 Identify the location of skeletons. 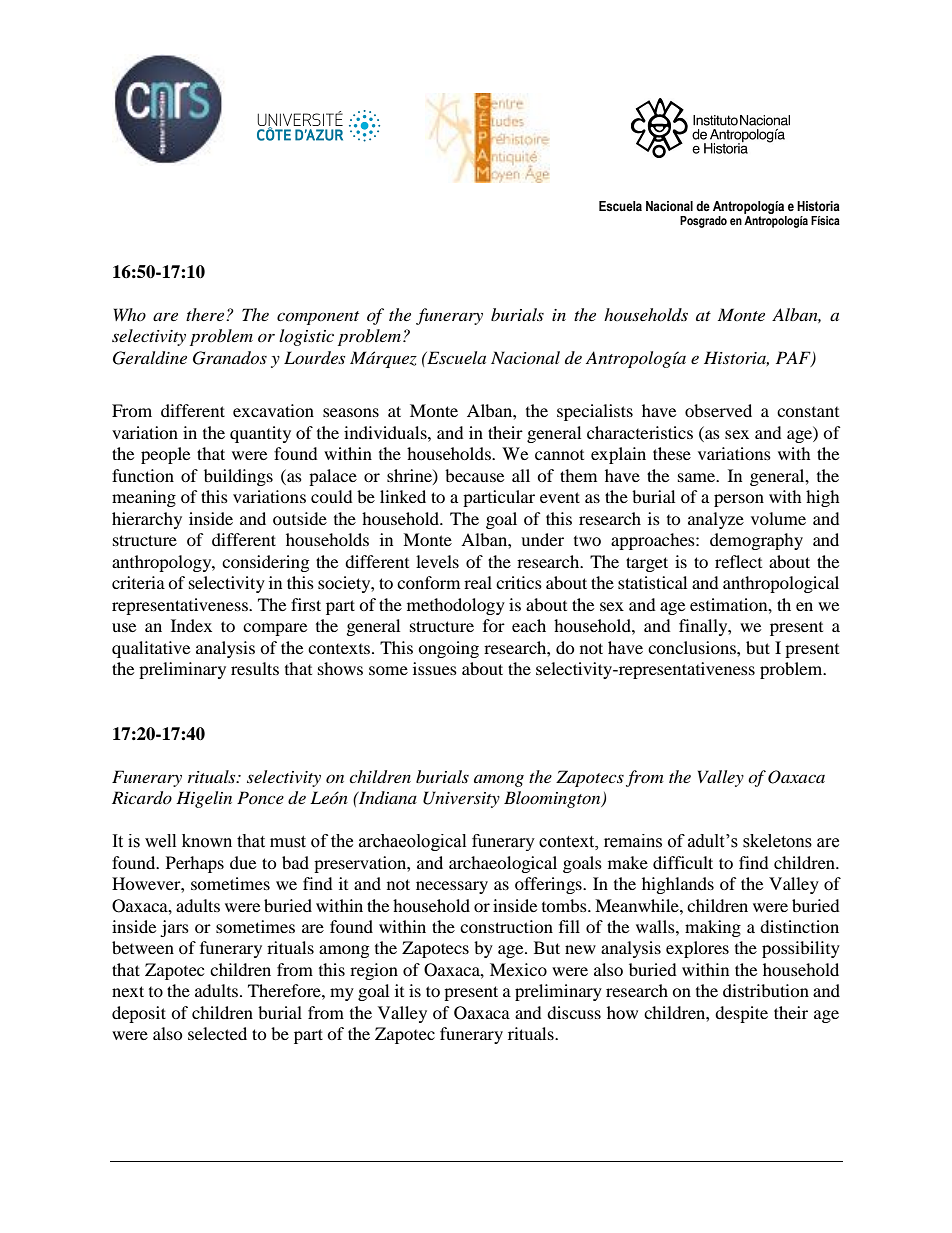
(777, 841).
